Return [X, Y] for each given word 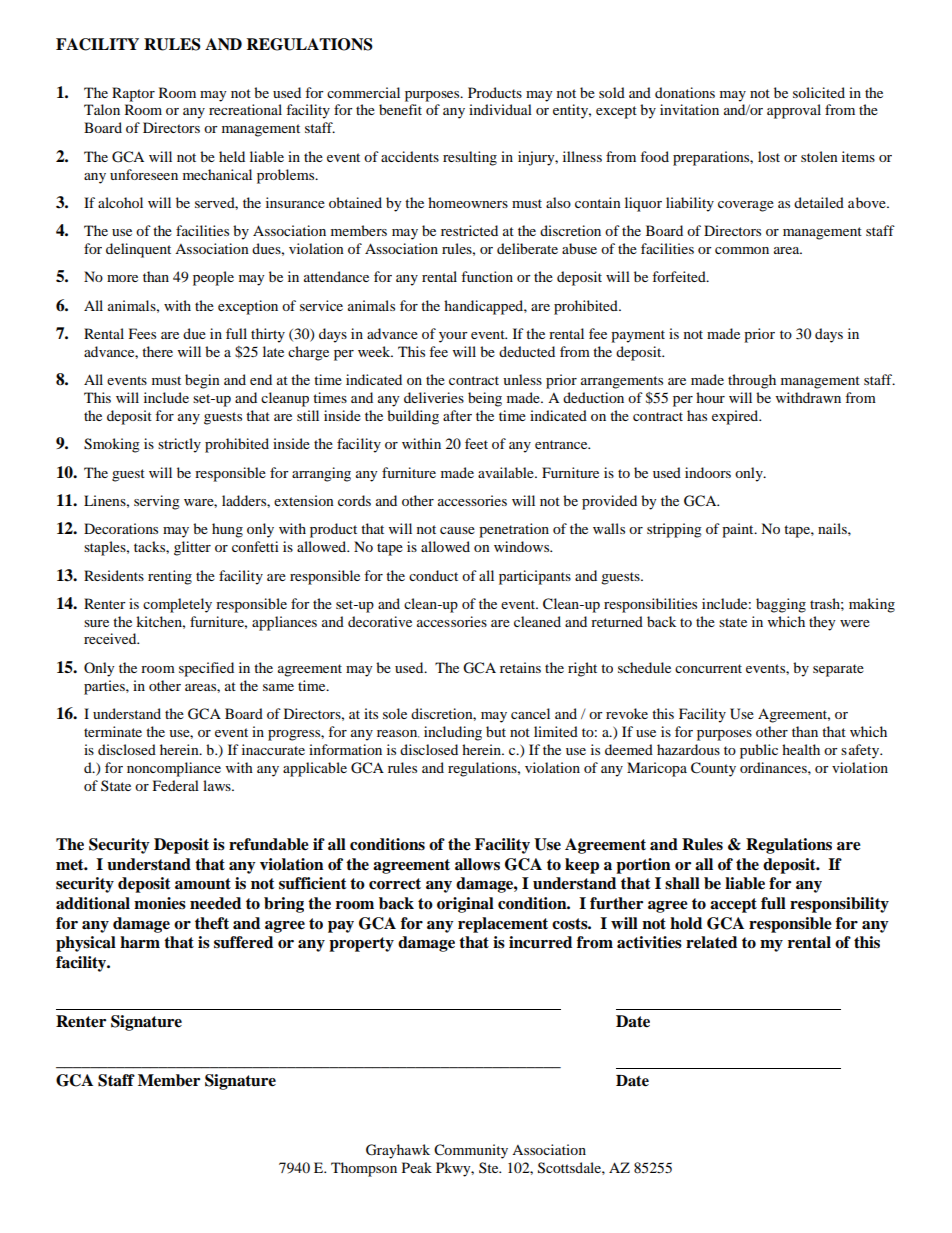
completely [177, 605]
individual [500, 109]
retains [520, 667]
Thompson [364, 1169]
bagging [781, 605]
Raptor [133, 94]
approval [794, 111]
